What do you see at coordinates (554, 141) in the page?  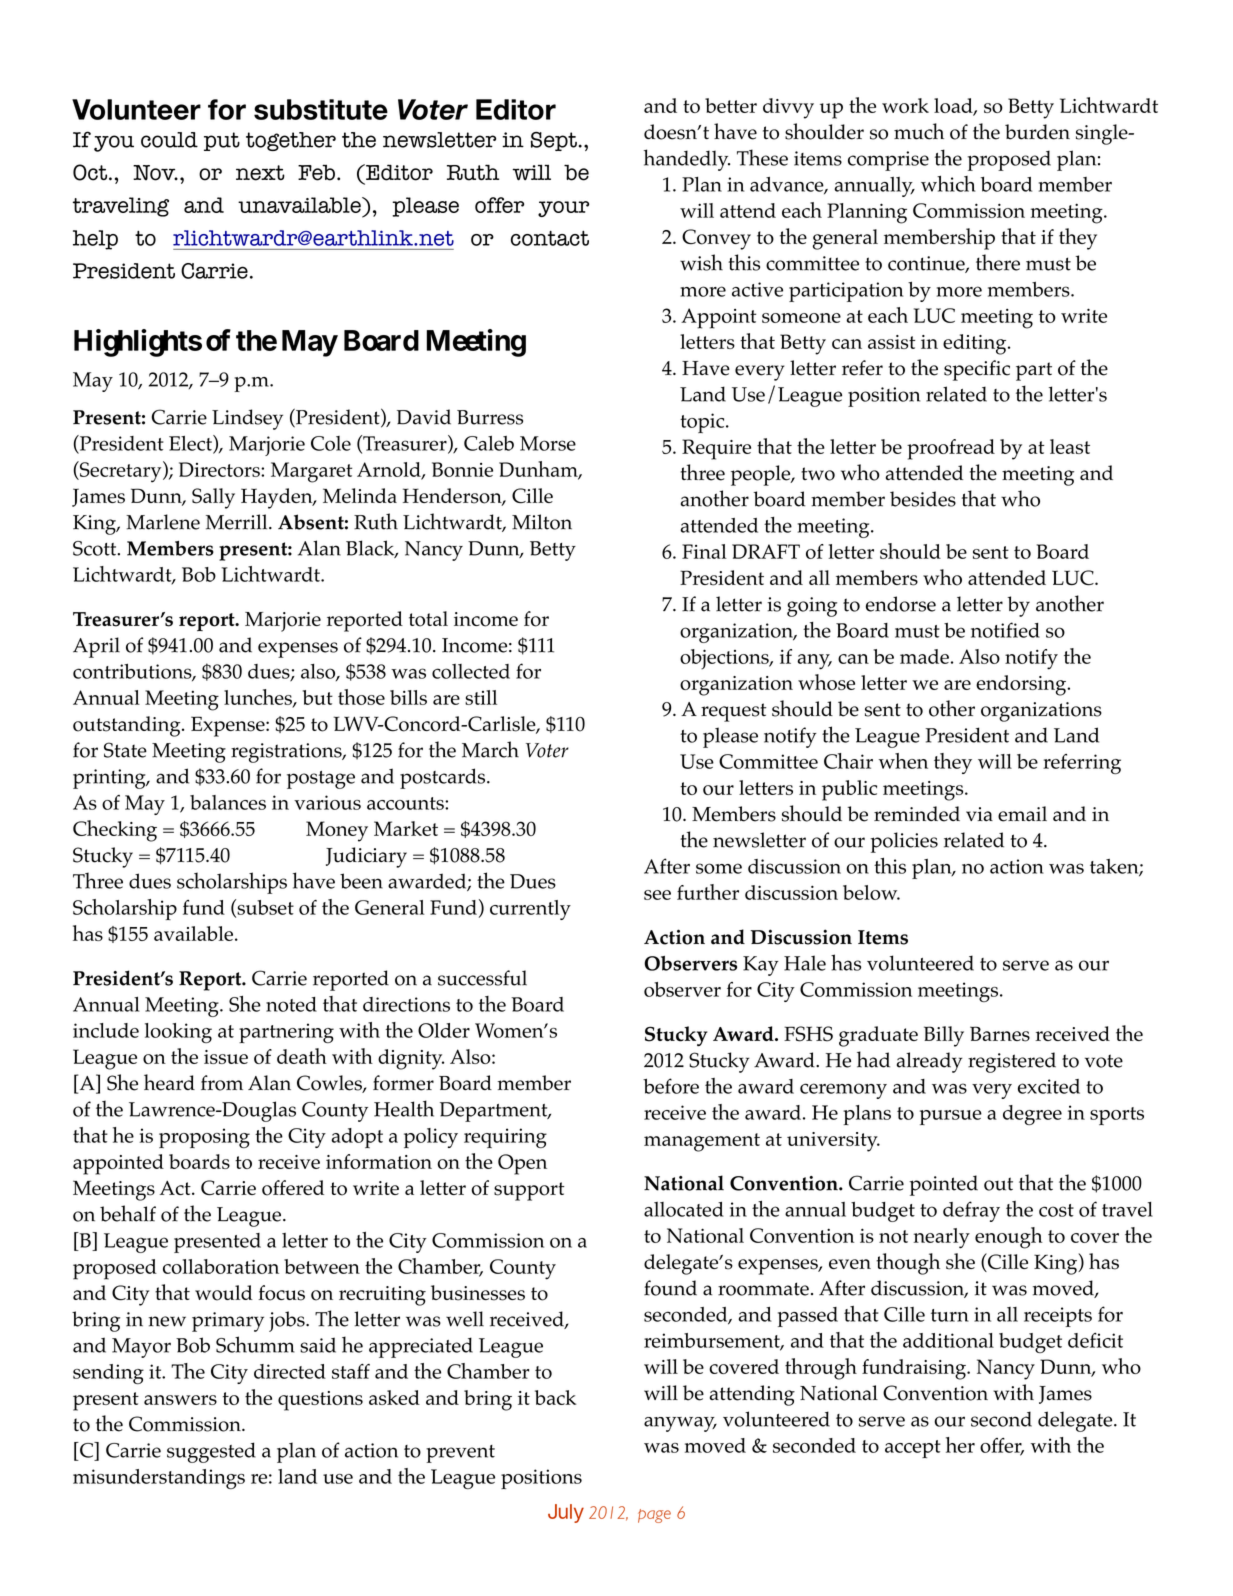 I see `Sept` at bounding box center [554, 141].
